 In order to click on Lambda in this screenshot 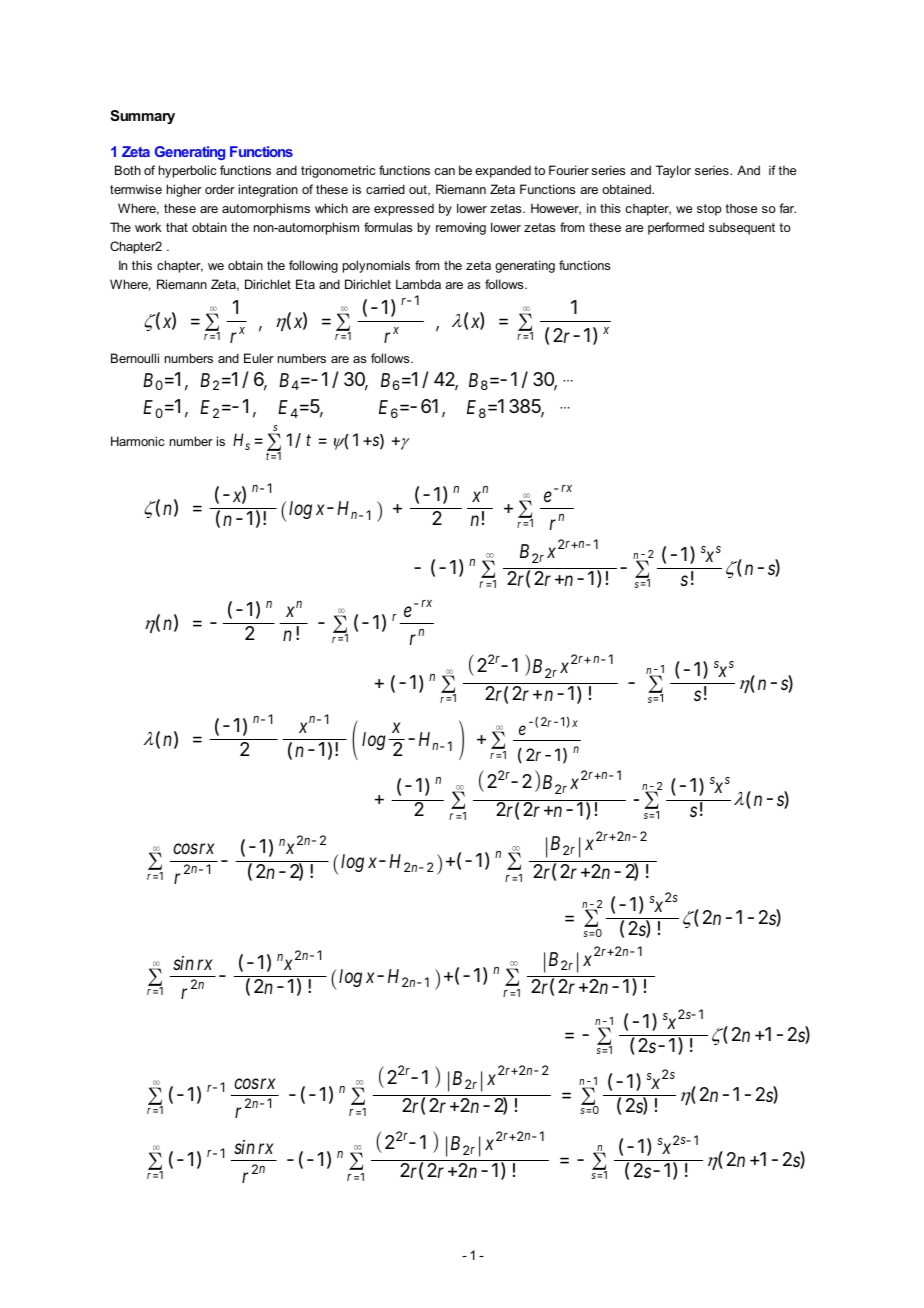, I will do `click(418, 284)`.
